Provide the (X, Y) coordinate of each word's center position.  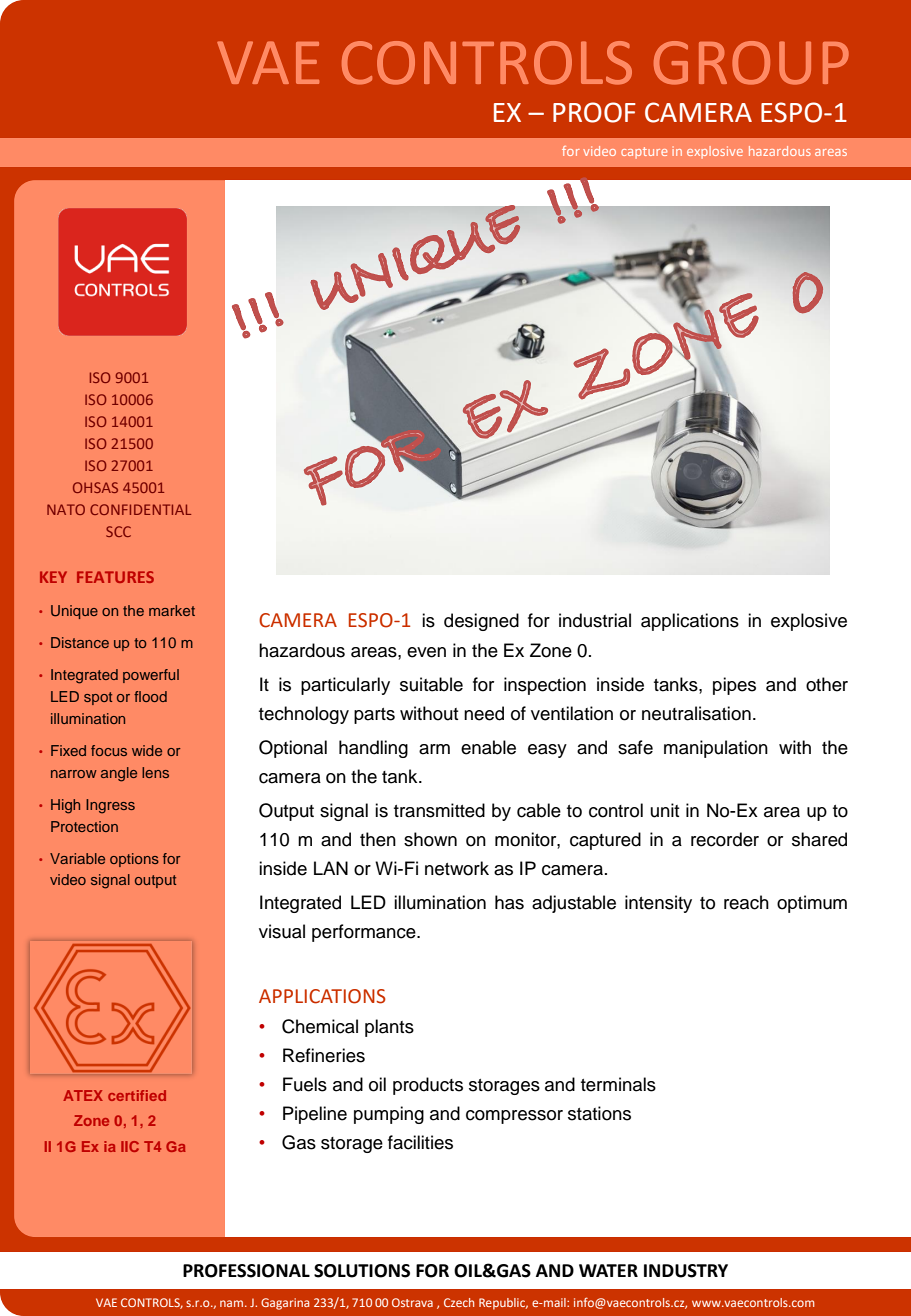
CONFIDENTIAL (140, 509)
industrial (595, 620)
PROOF (594, 112)
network (457, 868)
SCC (118, 531)
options (134, 860)
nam (231, 1303)
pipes (734, 686)
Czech (459, 1302)
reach (746, 902)
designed (481, 622)
